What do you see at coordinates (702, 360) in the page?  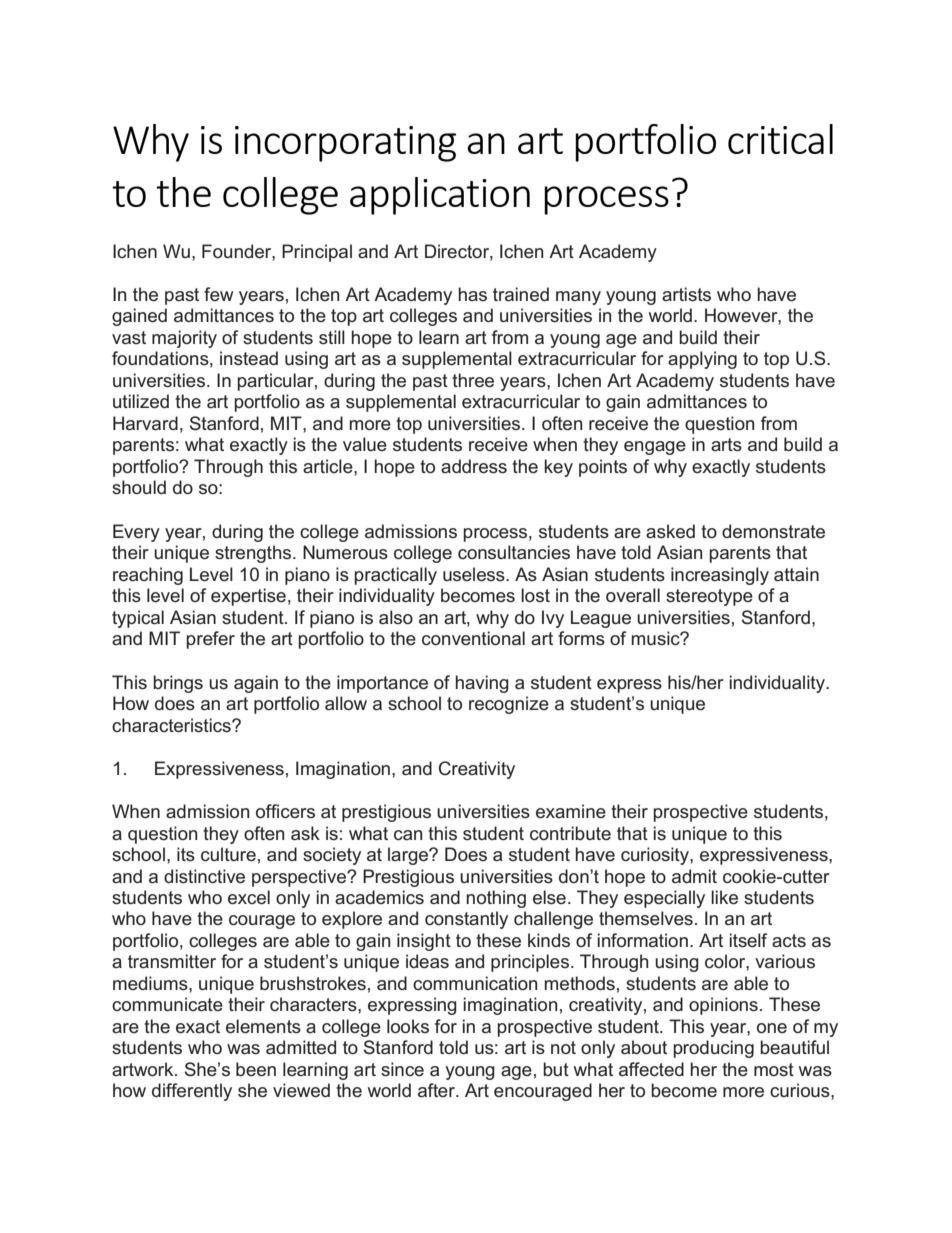 I see `applying` at bounding box center [702, 360].
